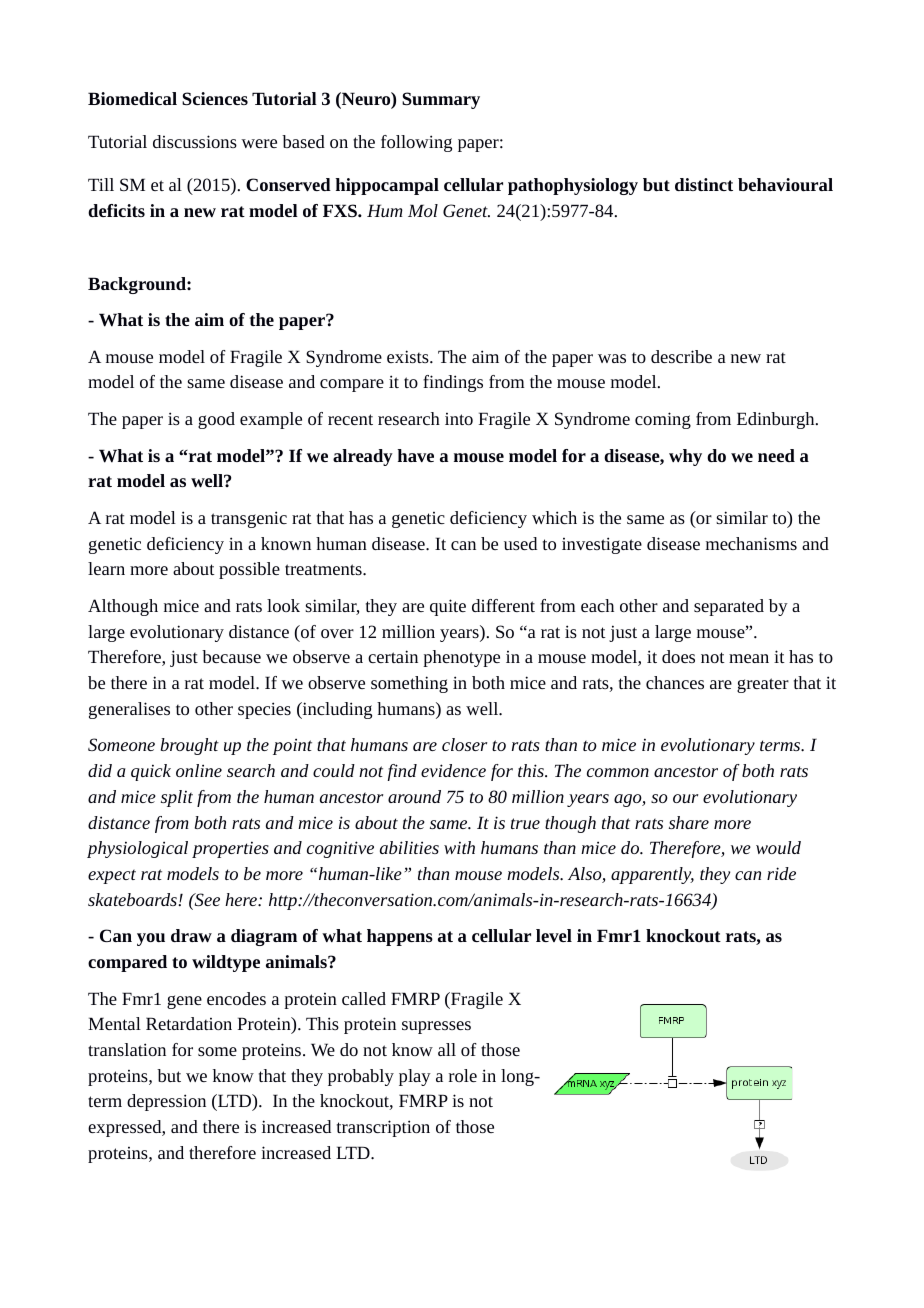  Describe the element at coordinates (681, 356) in the page. I see `describe` at that location.
